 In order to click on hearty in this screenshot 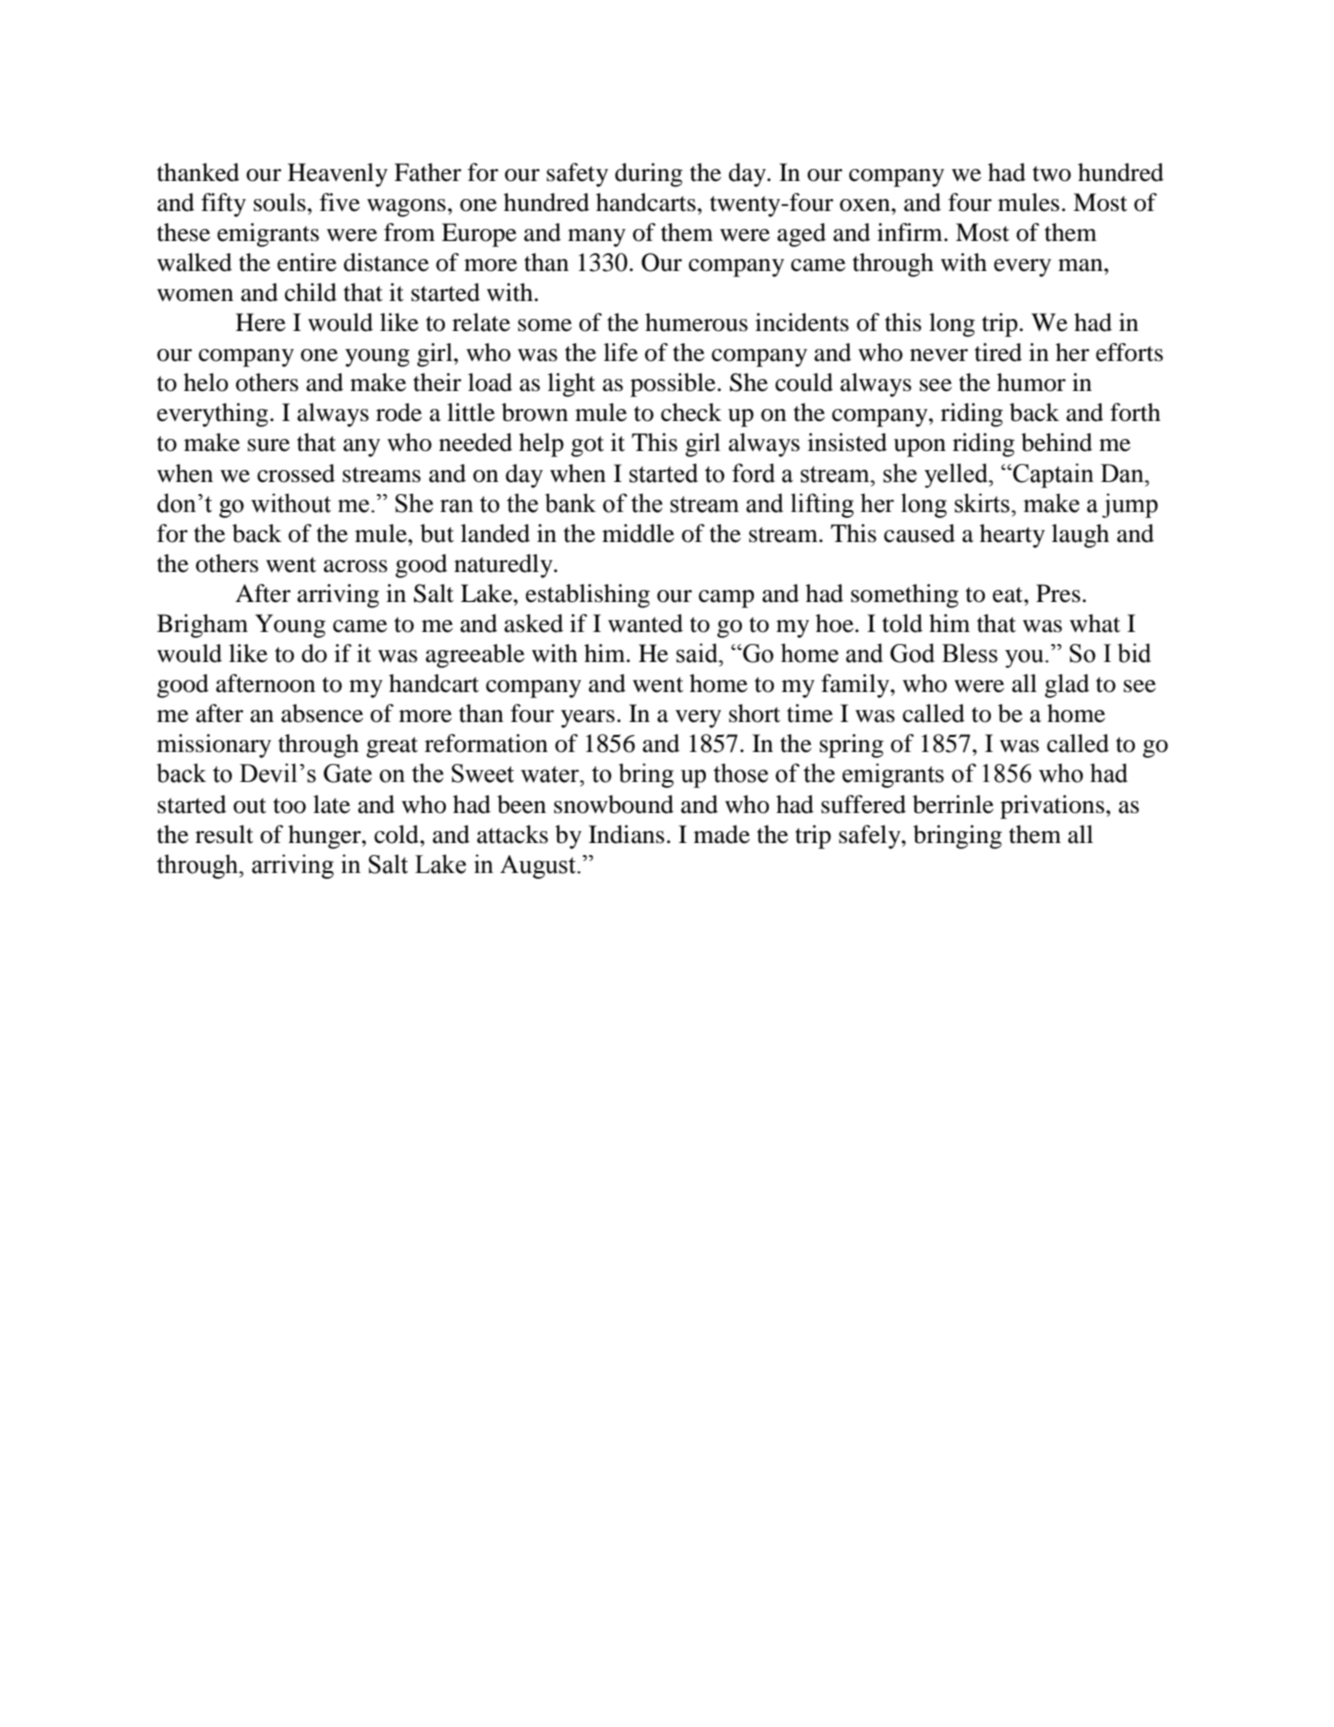, I will do `click(1012, 536)`.
